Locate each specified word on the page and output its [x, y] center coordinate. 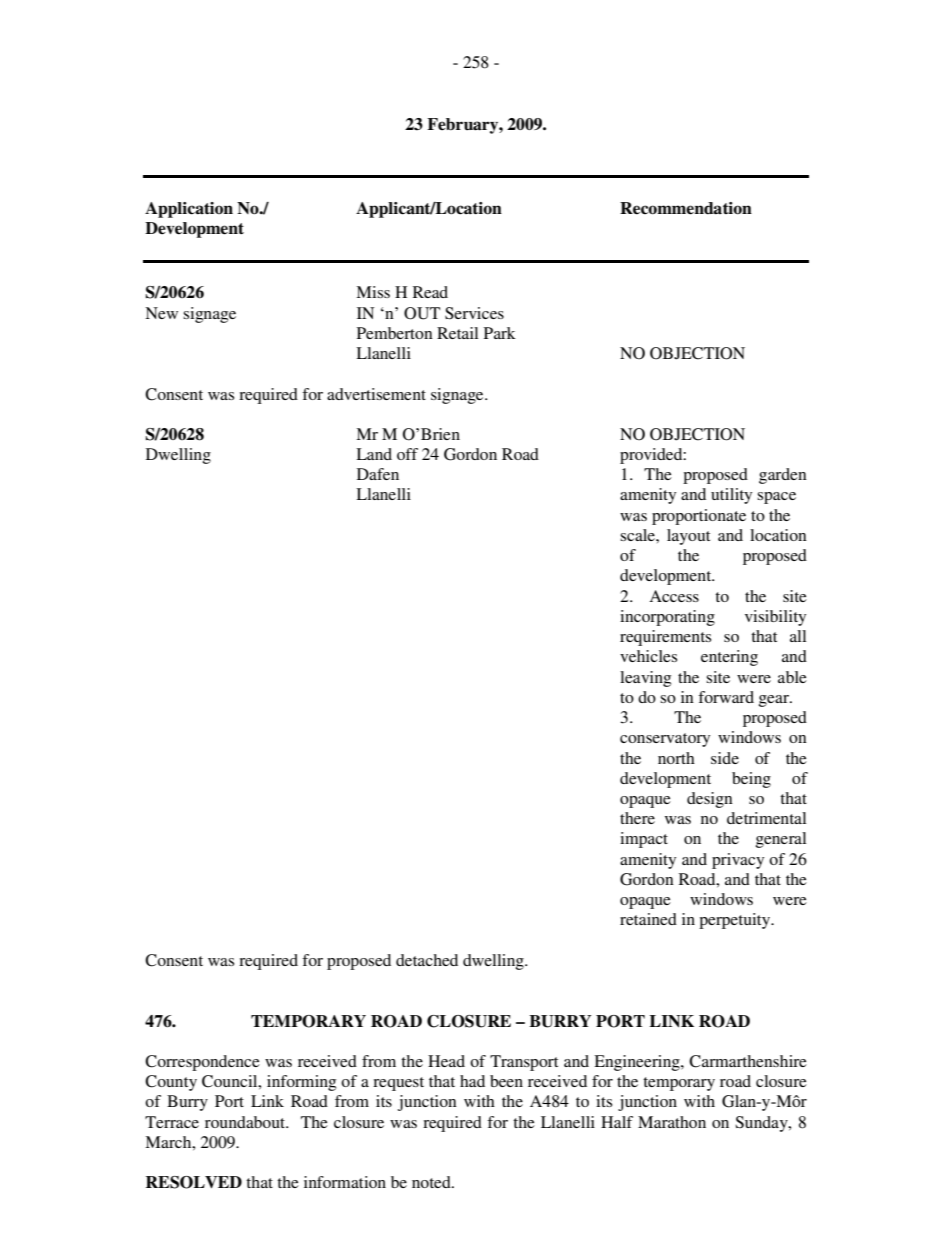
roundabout [246, 1122]
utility [731, 496]
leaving [645, 679]
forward [726, 697]
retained [648, 919]
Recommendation [686, 208]
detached [427, 960]
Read [430, 292]
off [407, 454]
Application [189, 210]
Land [374, 454]
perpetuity [736, 921]
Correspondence [202, 1063]
